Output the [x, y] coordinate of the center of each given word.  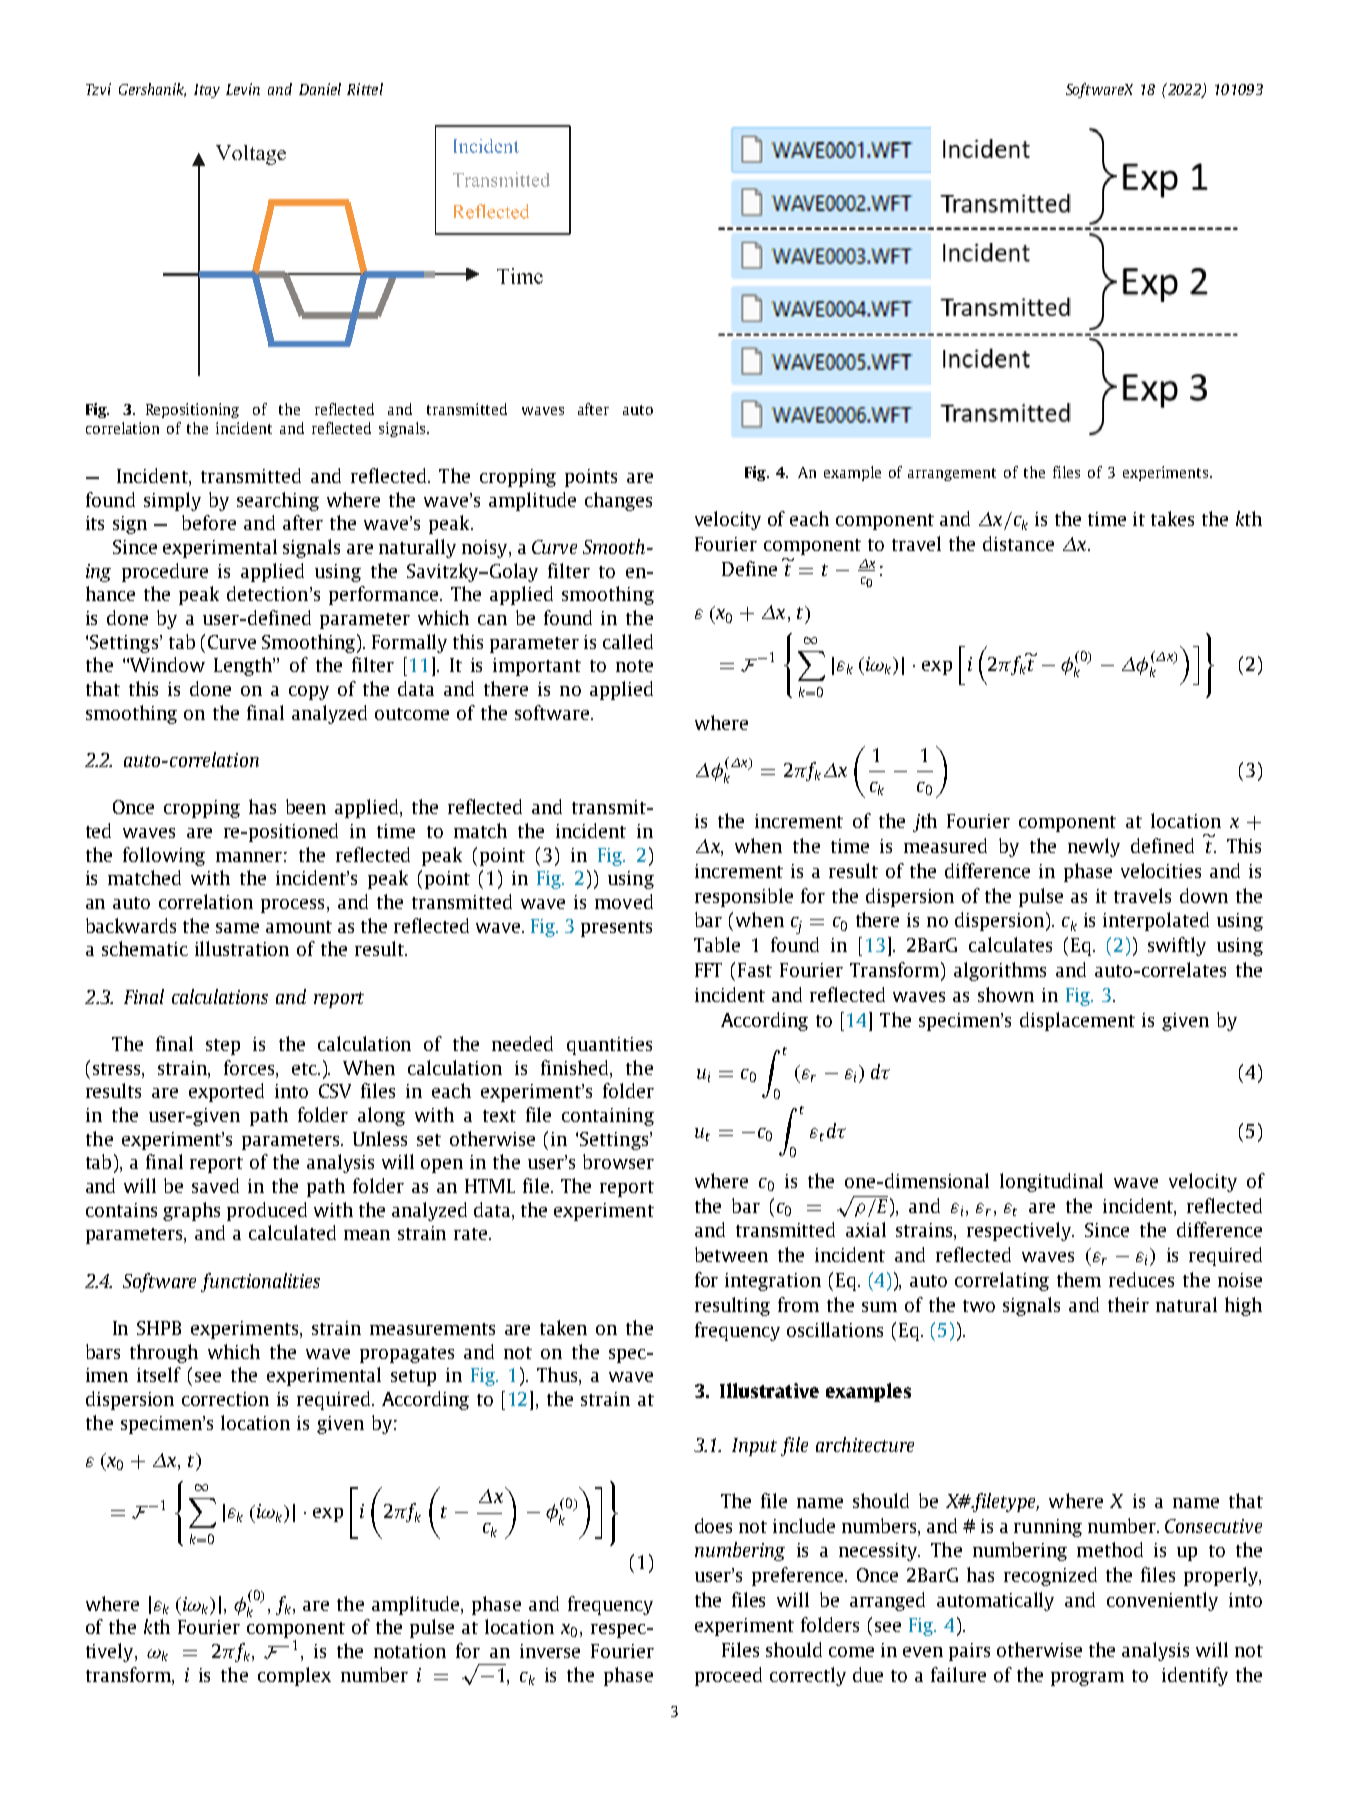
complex [294, 1676]
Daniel [320, 89]
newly [1094, 847]
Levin [243, 89]
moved [624, 901]
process [292, 906]
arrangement [952, 474]
